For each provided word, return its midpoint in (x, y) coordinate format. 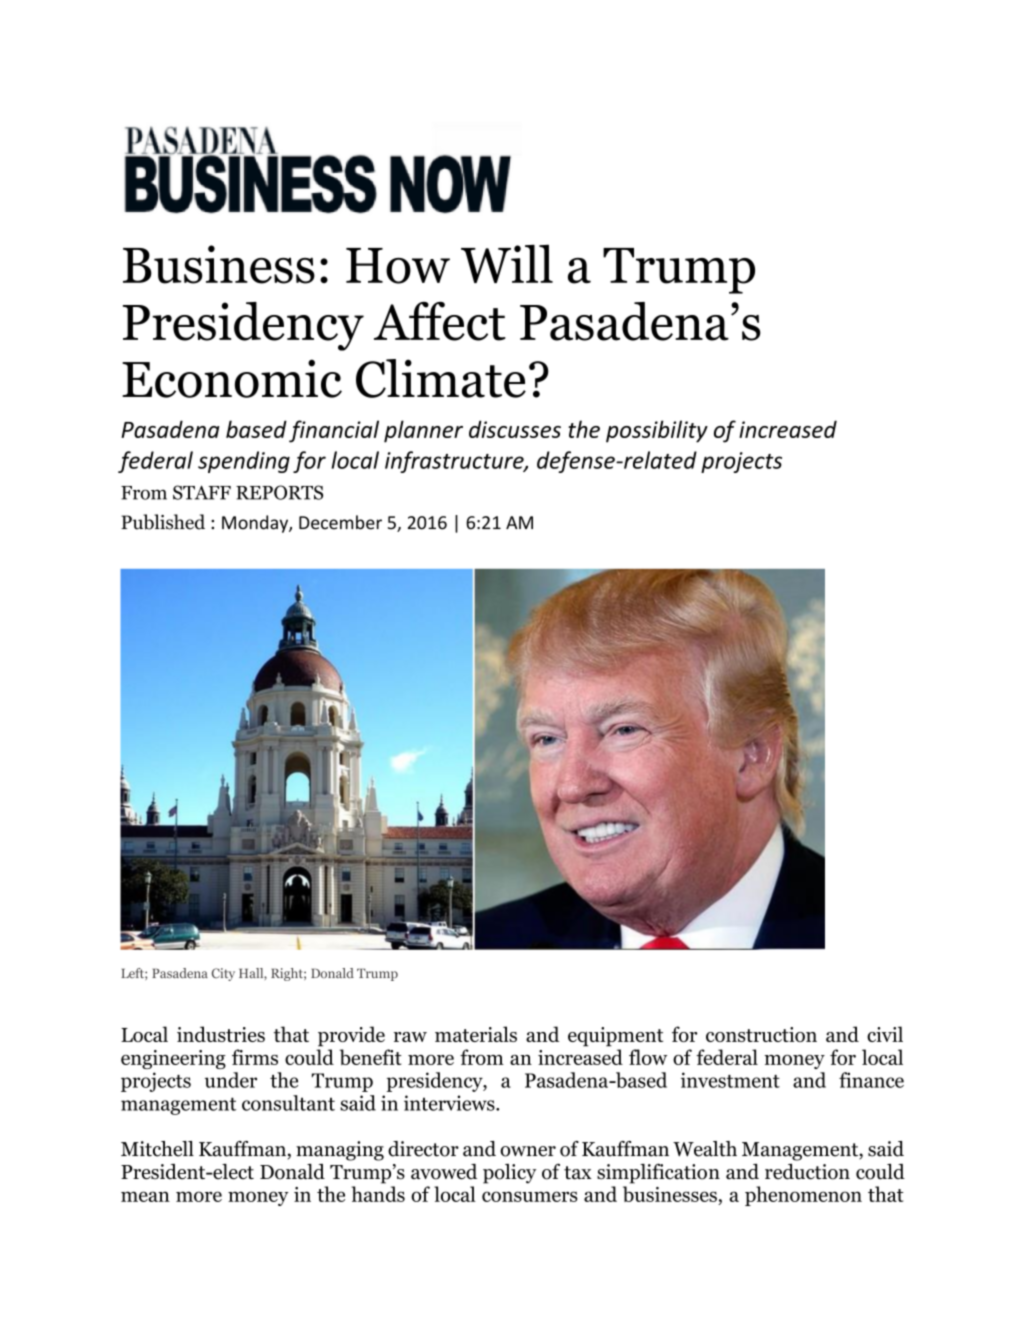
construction (761, 1034)
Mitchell (157, 1149)
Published (163, 522)
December (340, 522)
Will (507, 263)
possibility (657, 431)
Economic (232, 378)
